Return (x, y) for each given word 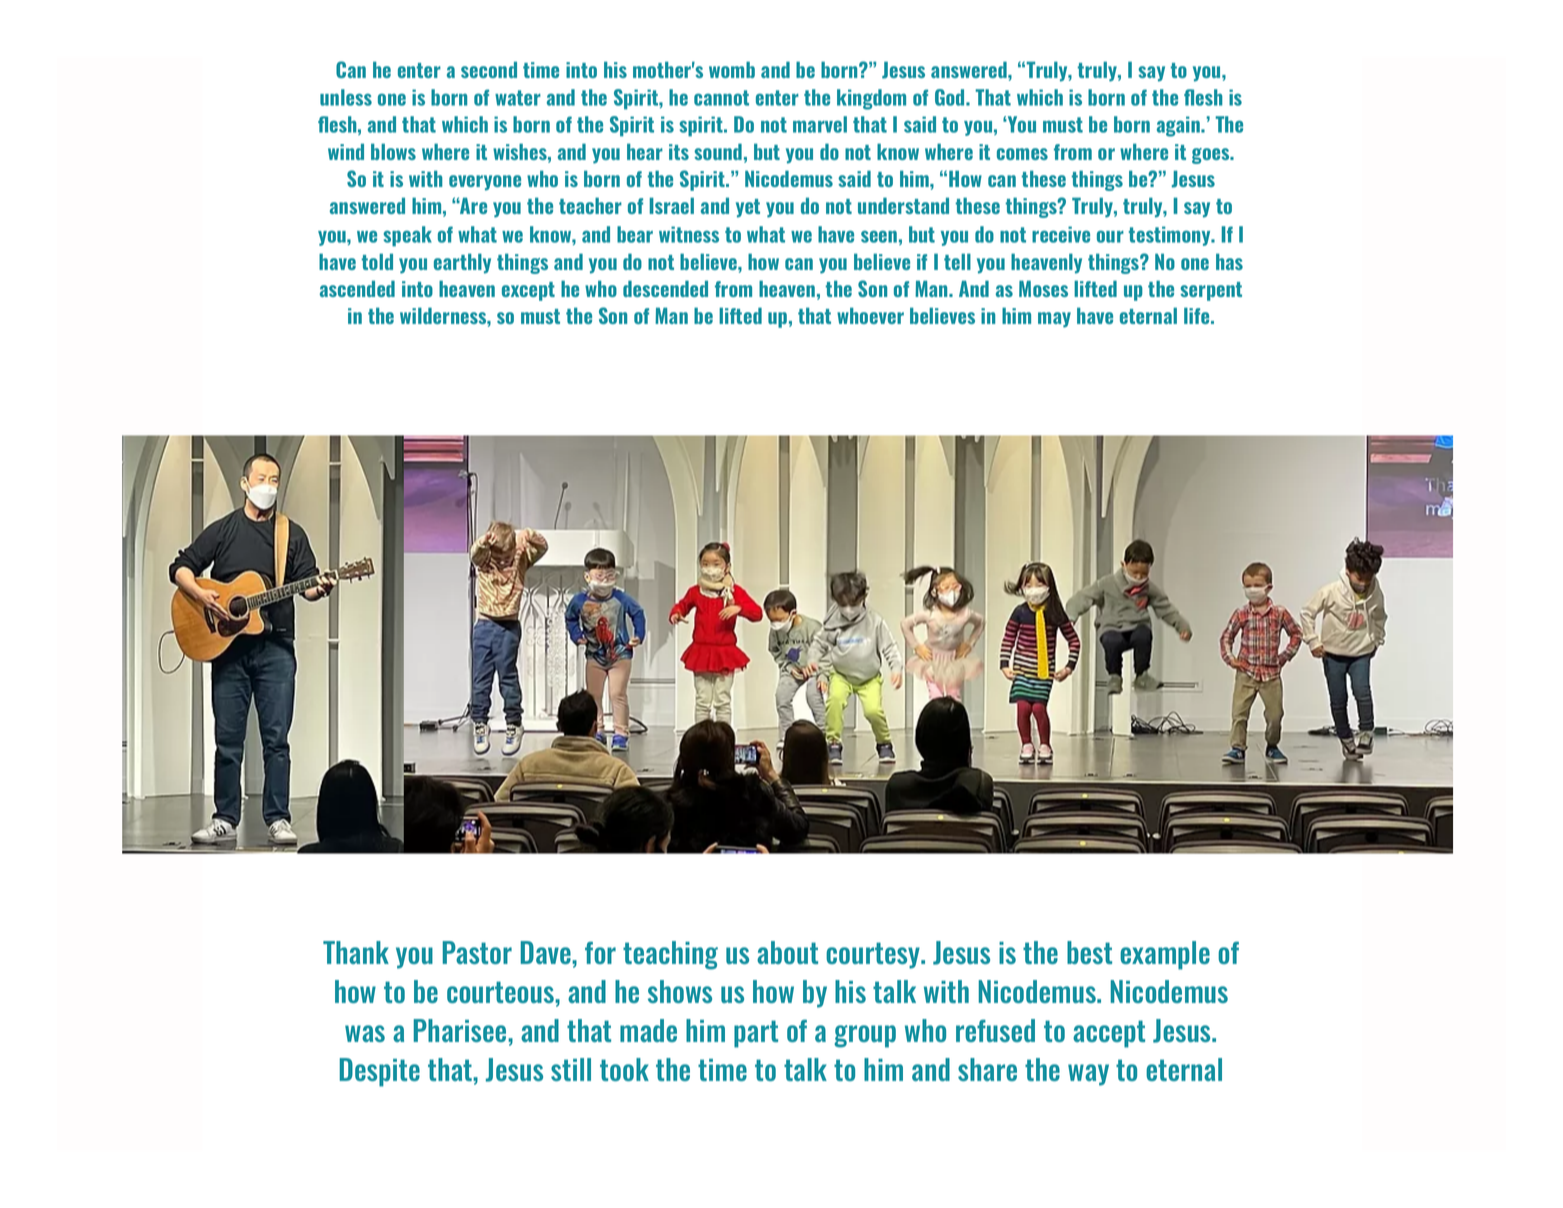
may (1054, 320)
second (489, 70)
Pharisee (461, 1030)
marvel (820, 124)
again (1179, 126)
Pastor (477, 952)
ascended (357, 288)
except (528, 291)
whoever (870, 316)
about (787, 952)
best (1089, 952)
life (1198, 315)
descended (665, 288)
